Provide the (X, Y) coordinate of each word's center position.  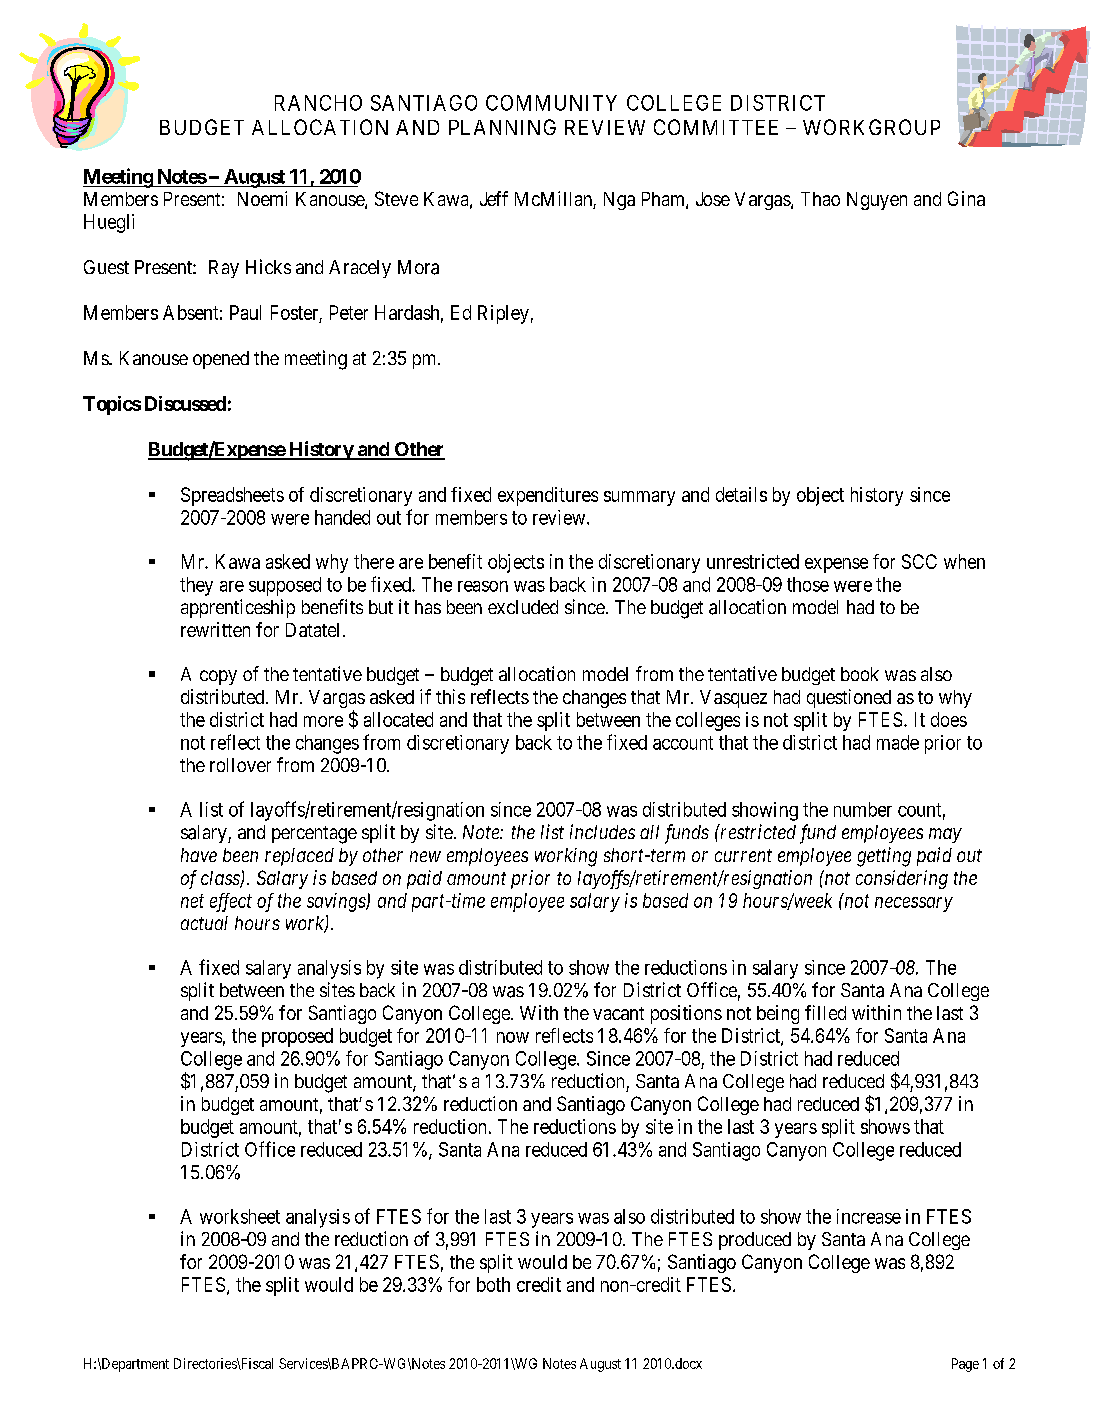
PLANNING (502, 127)
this (450, 696)
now (513, 1037)
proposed (297, 1037)
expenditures (548, 496)
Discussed (185, 403)
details (741, 494)
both (493, 1284)
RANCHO (318, 103)
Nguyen (877, 201)
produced (755, 1241)
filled (825, 1012)
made (898, 742)
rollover (240, 765)
